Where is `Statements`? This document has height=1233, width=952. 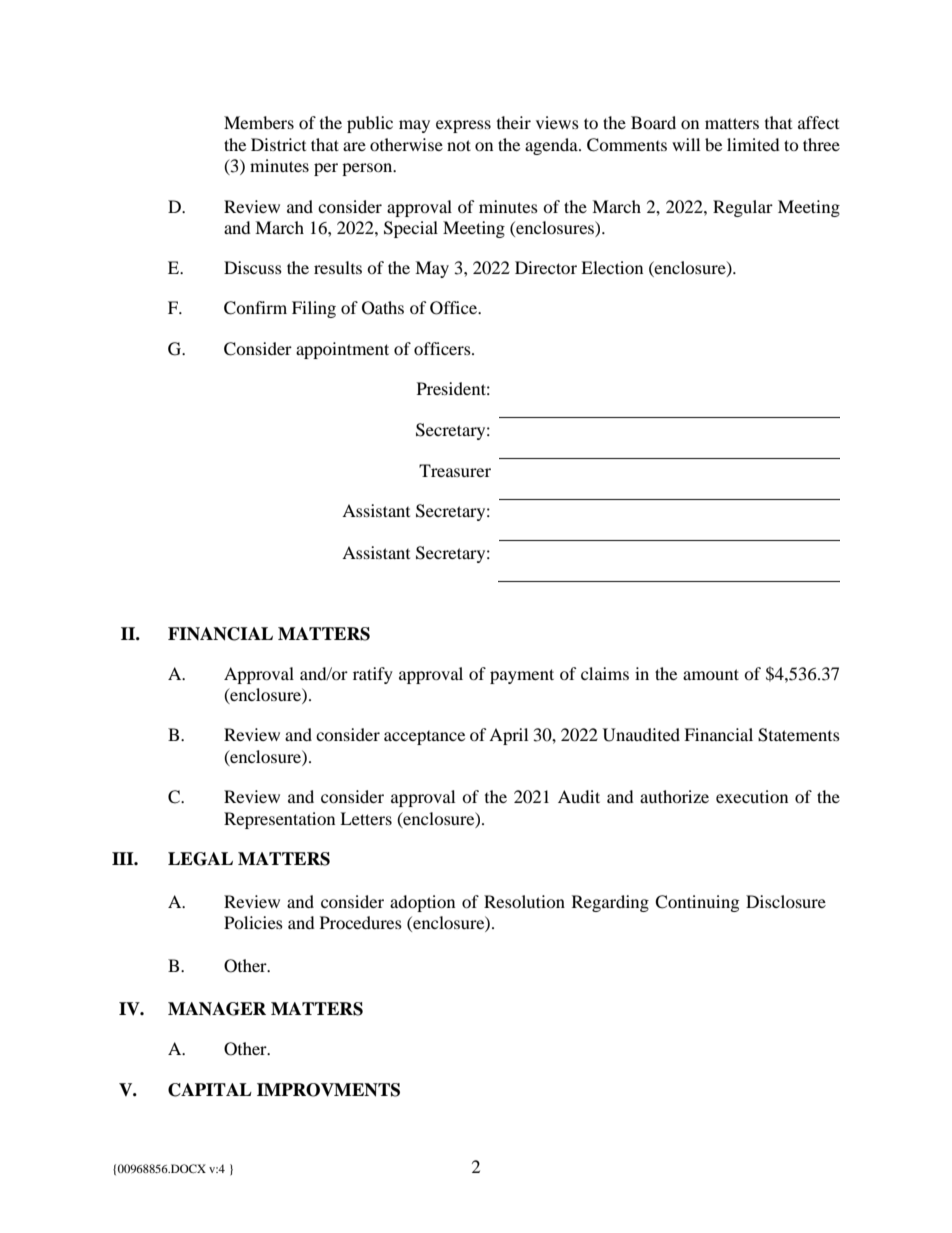
Statements is located at coordinates (799, 735).
